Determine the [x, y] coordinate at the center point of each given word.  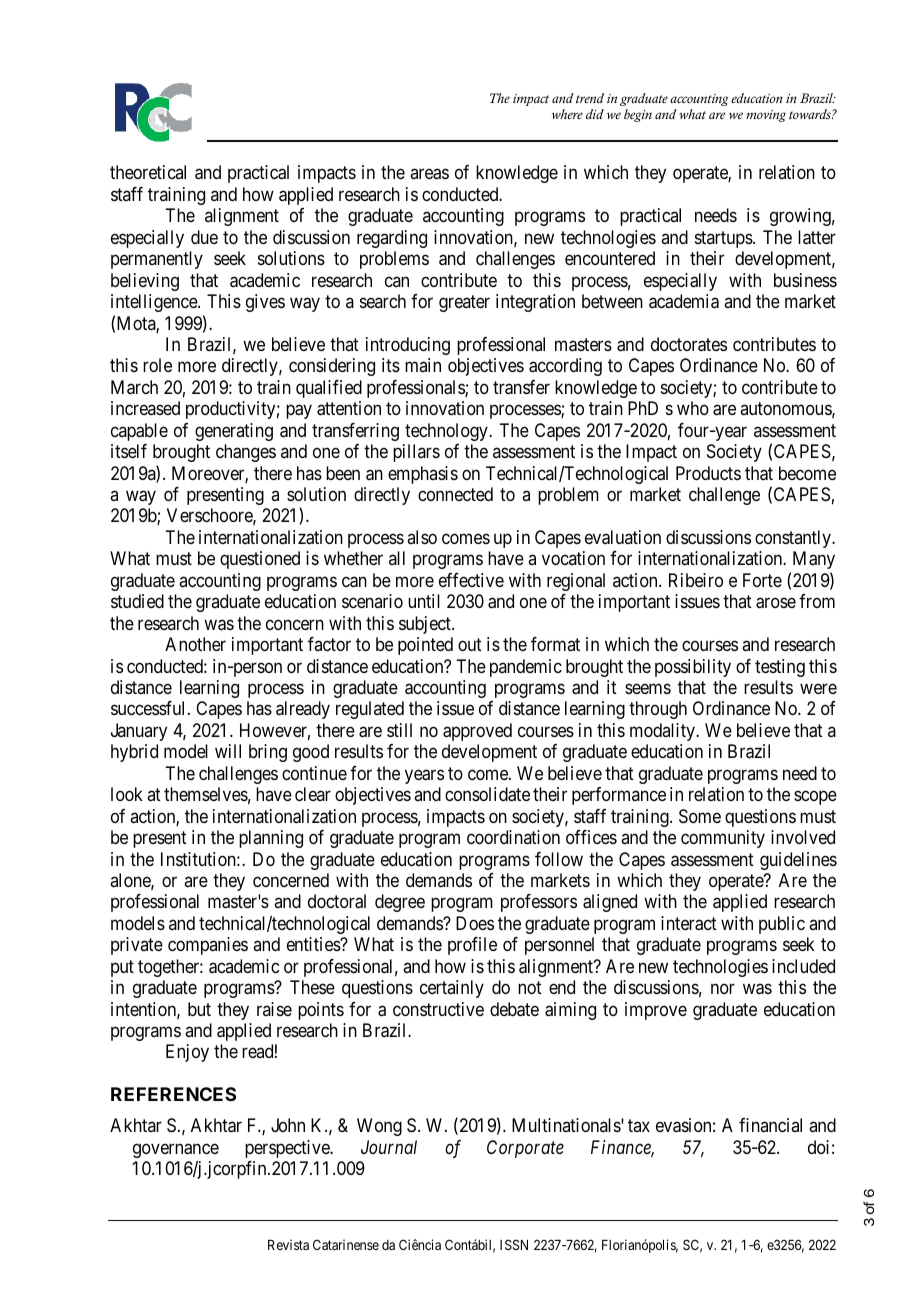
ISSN [514, 1244]
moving [766, 116]
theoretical [148, 172]
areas [429, 174]
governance [176, 1152]
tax [639, 1125]
